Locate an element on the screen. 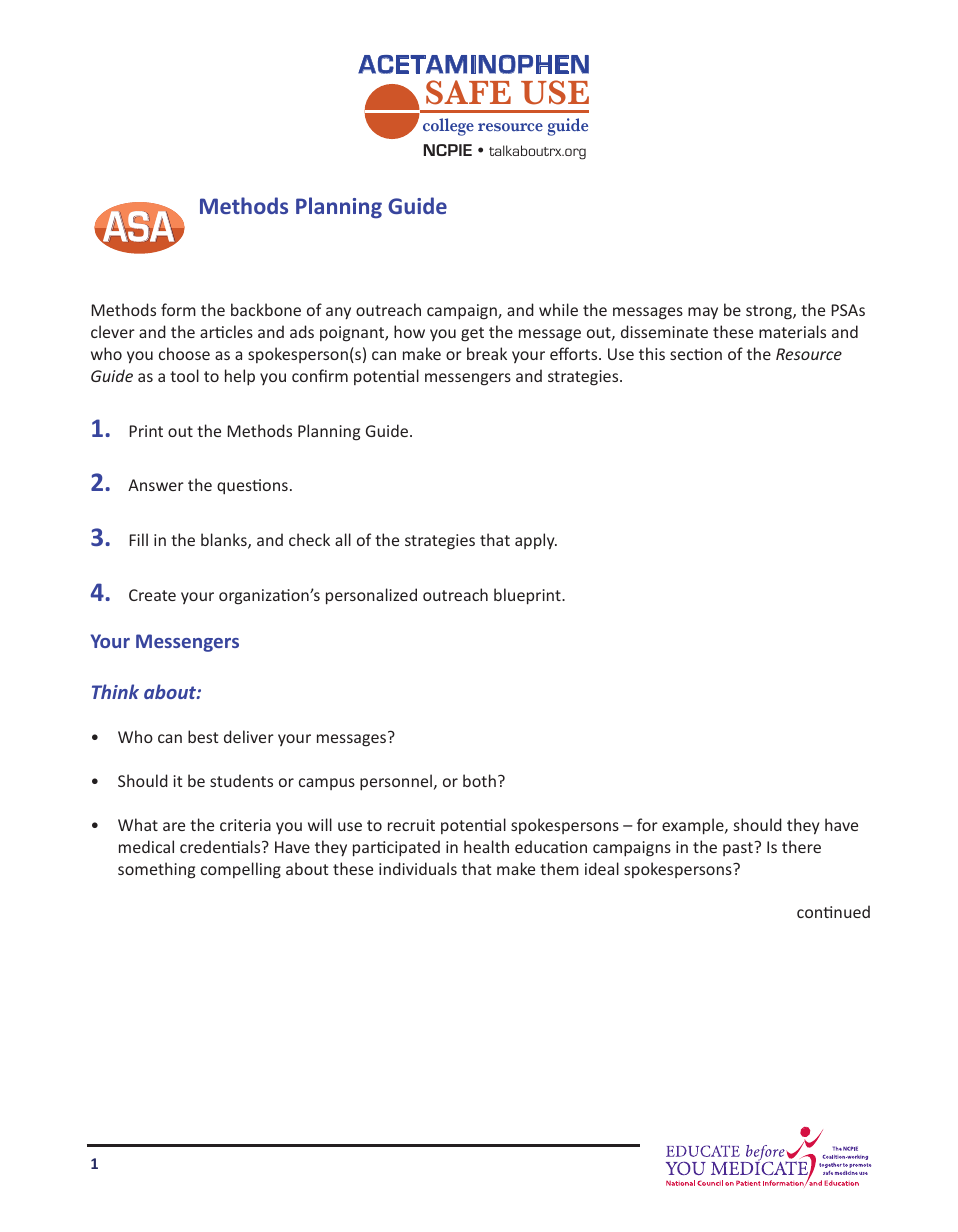  Create is located at coordinates (152, 595).
